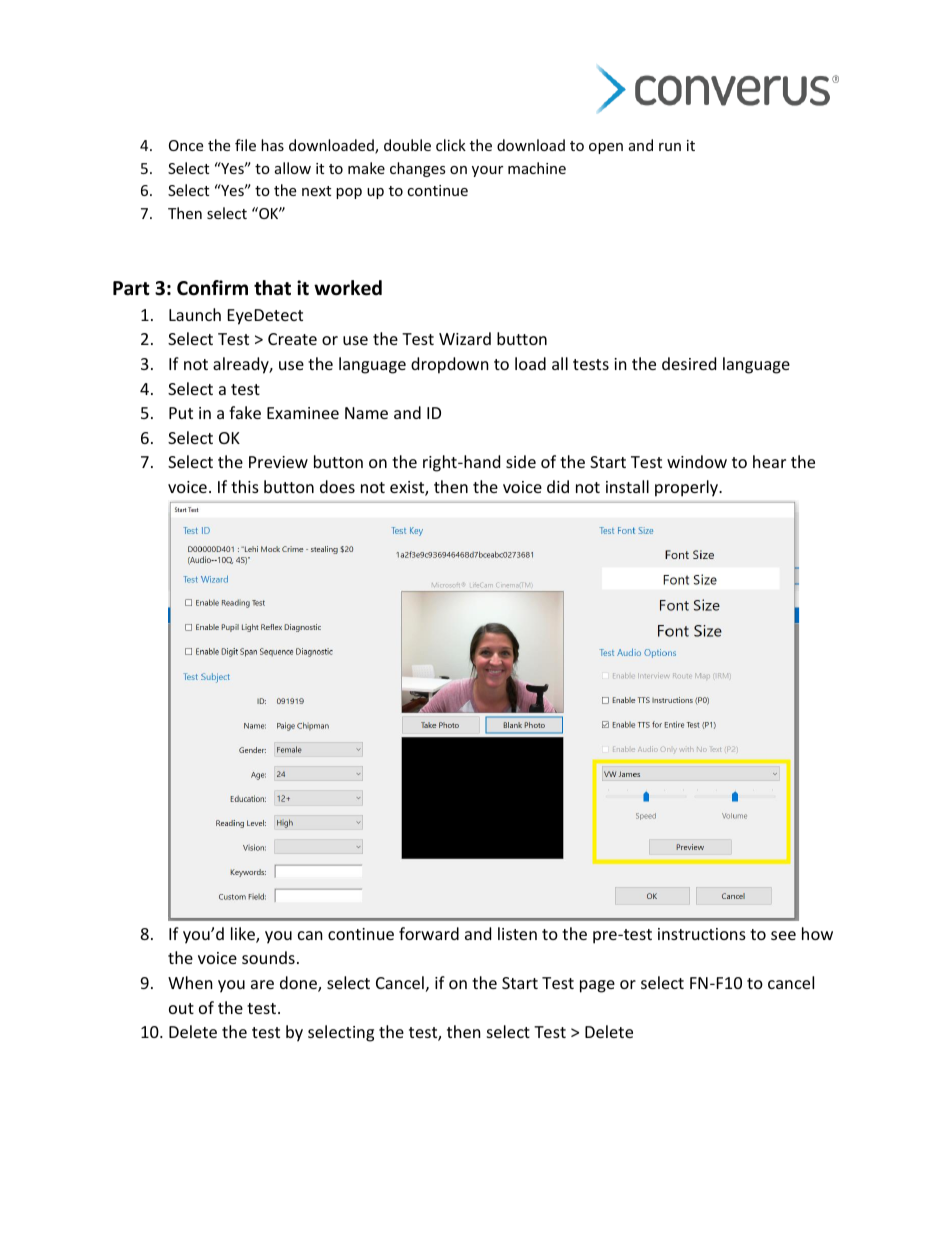  What do you see at coordinates (244, 935) in the screenshot?
I see `like` at bounding box center [244, 935].
